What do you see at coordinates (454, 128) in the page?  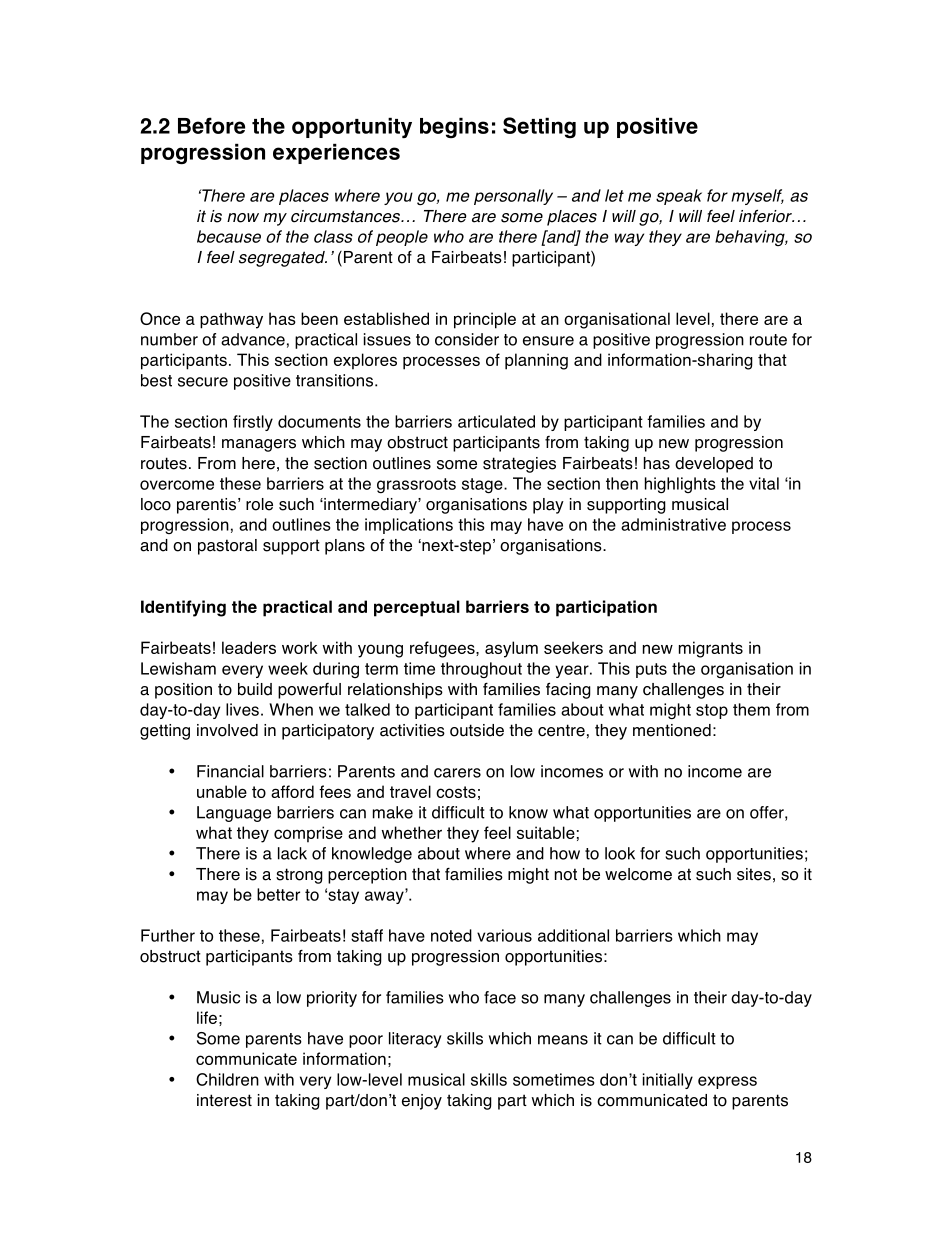 I see `begins` at bounding box center [454, 128].
